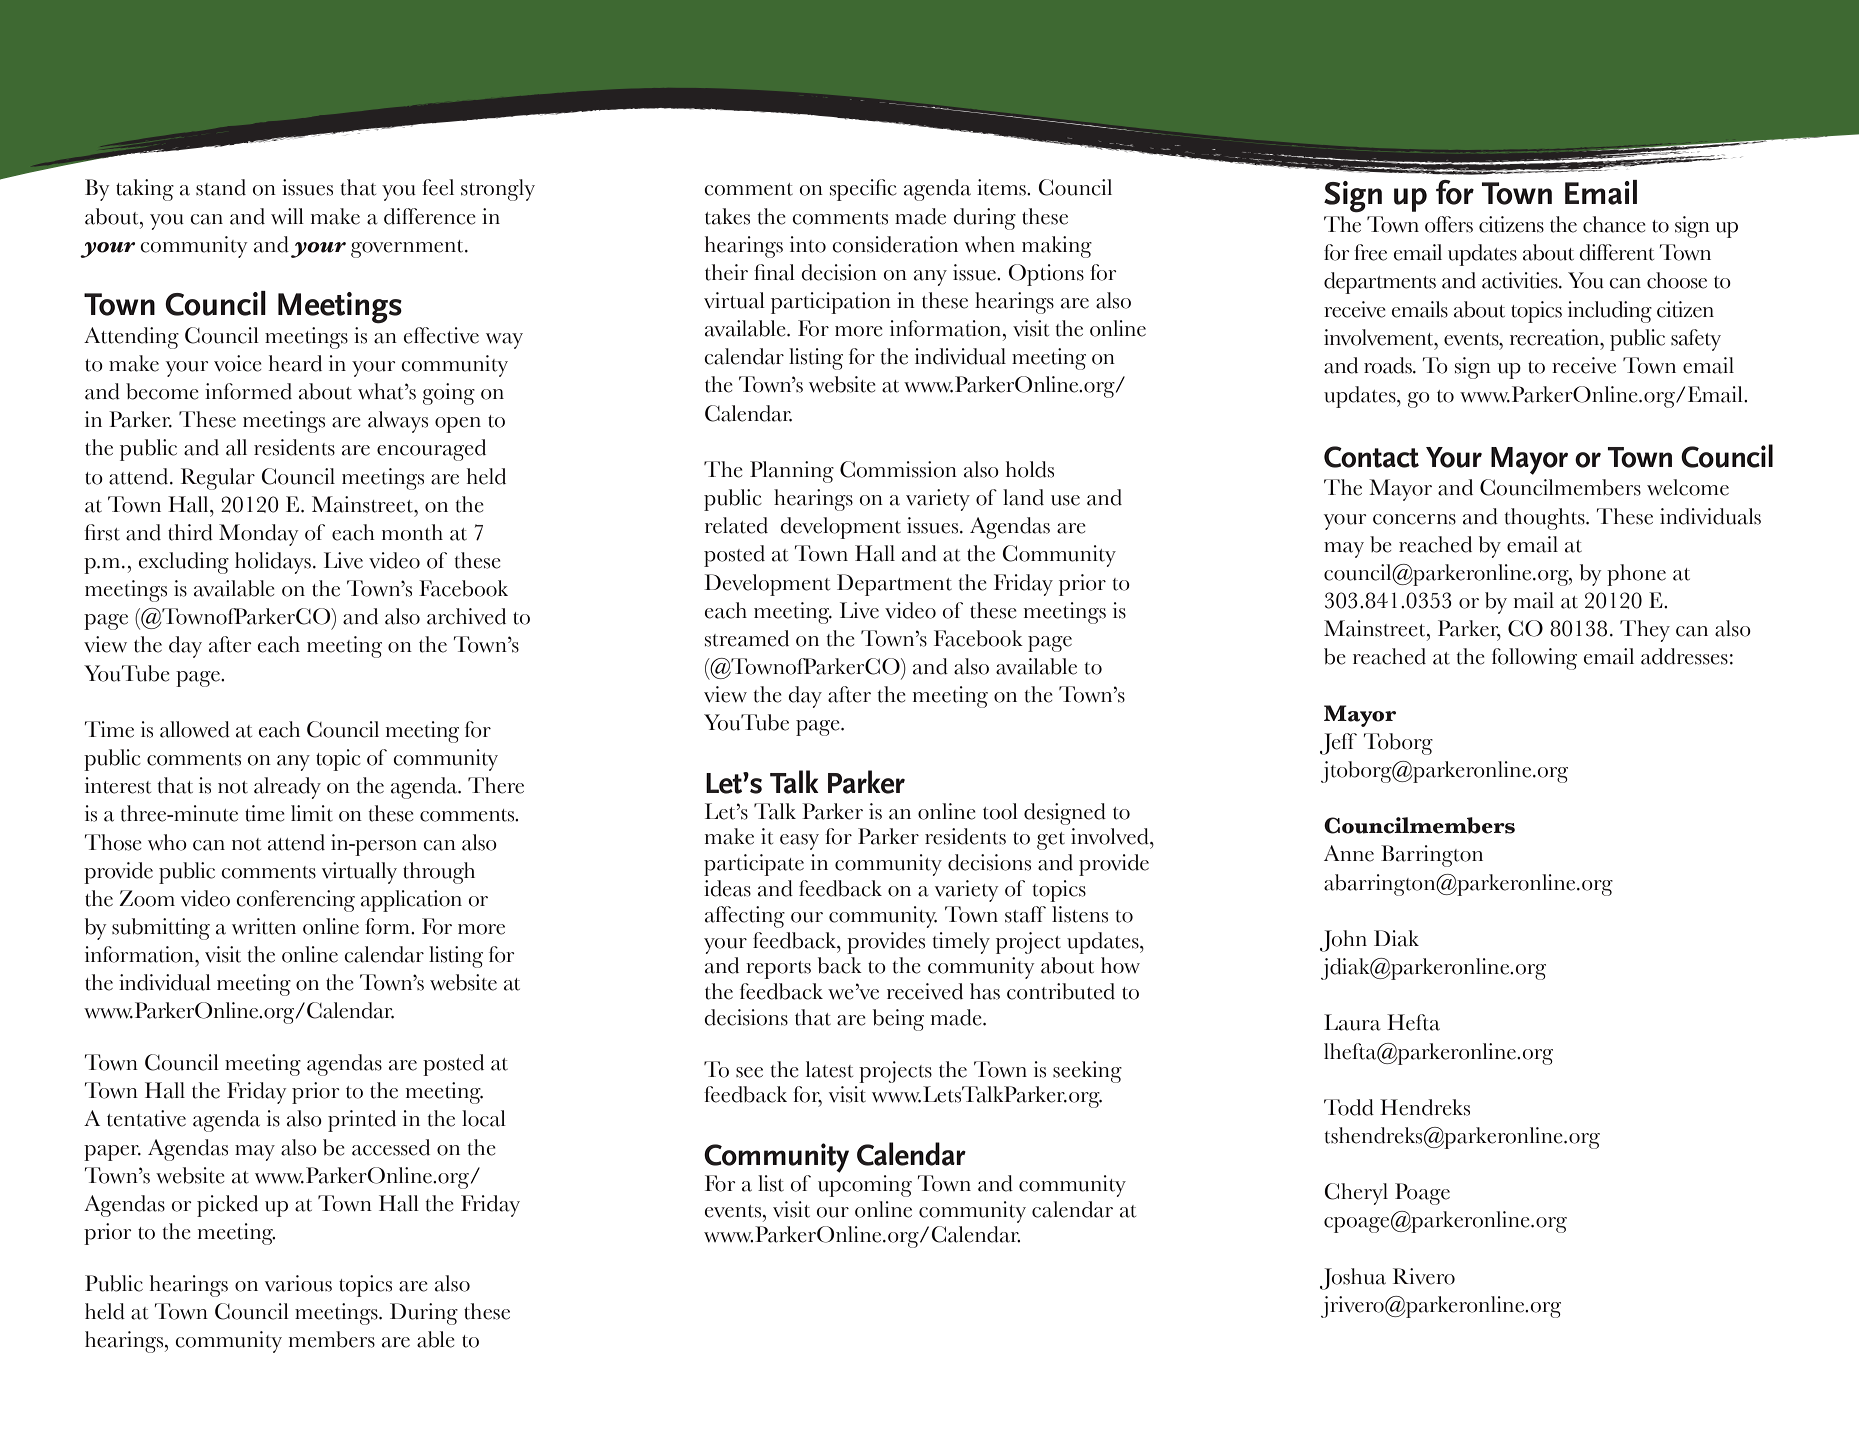 The image size is (1859, 1436). Describe the element at coordinates (274, 563) in the document. I see `holidays` at that location.
